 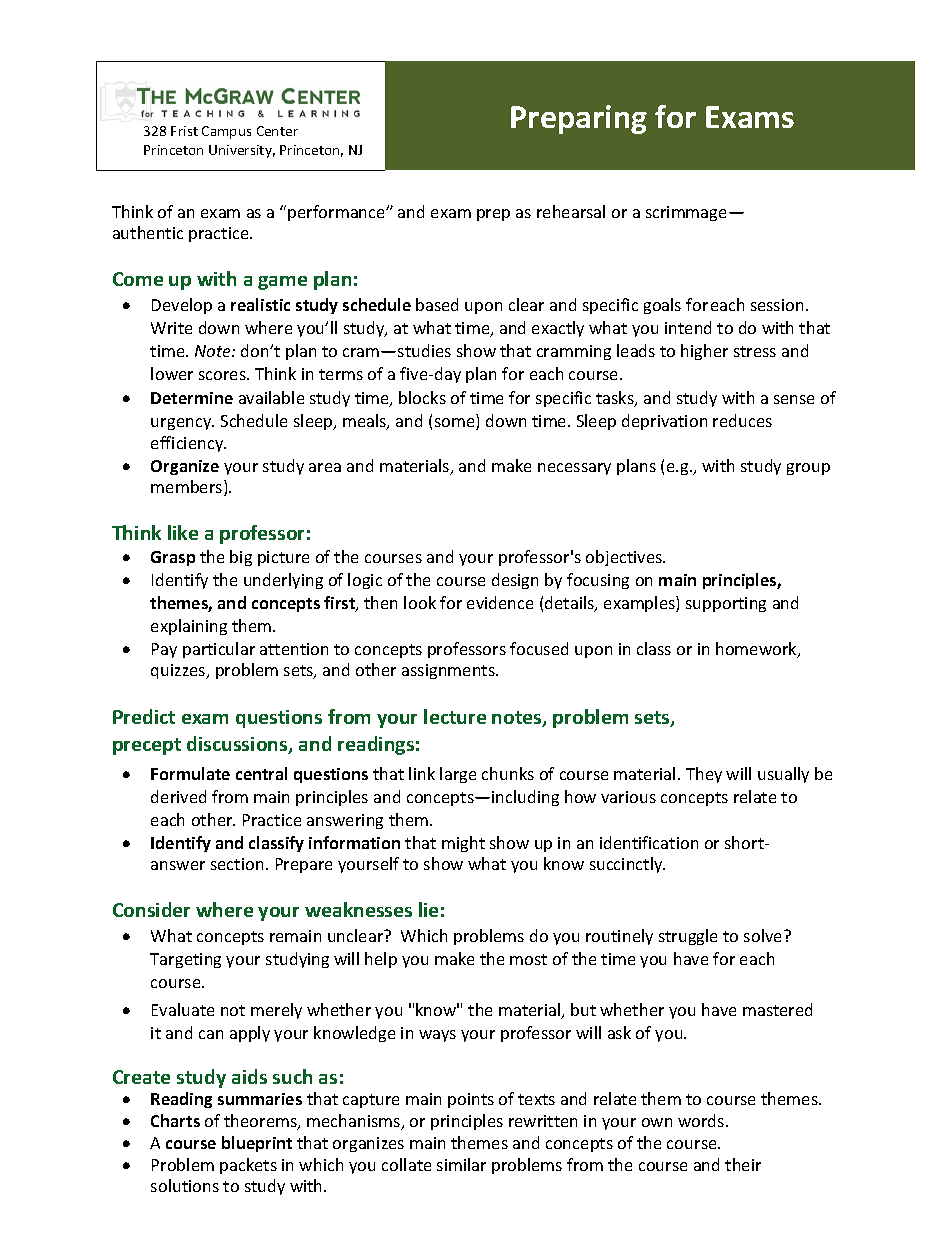 I want to click on scrimmage, so click(x=688, y=213).
